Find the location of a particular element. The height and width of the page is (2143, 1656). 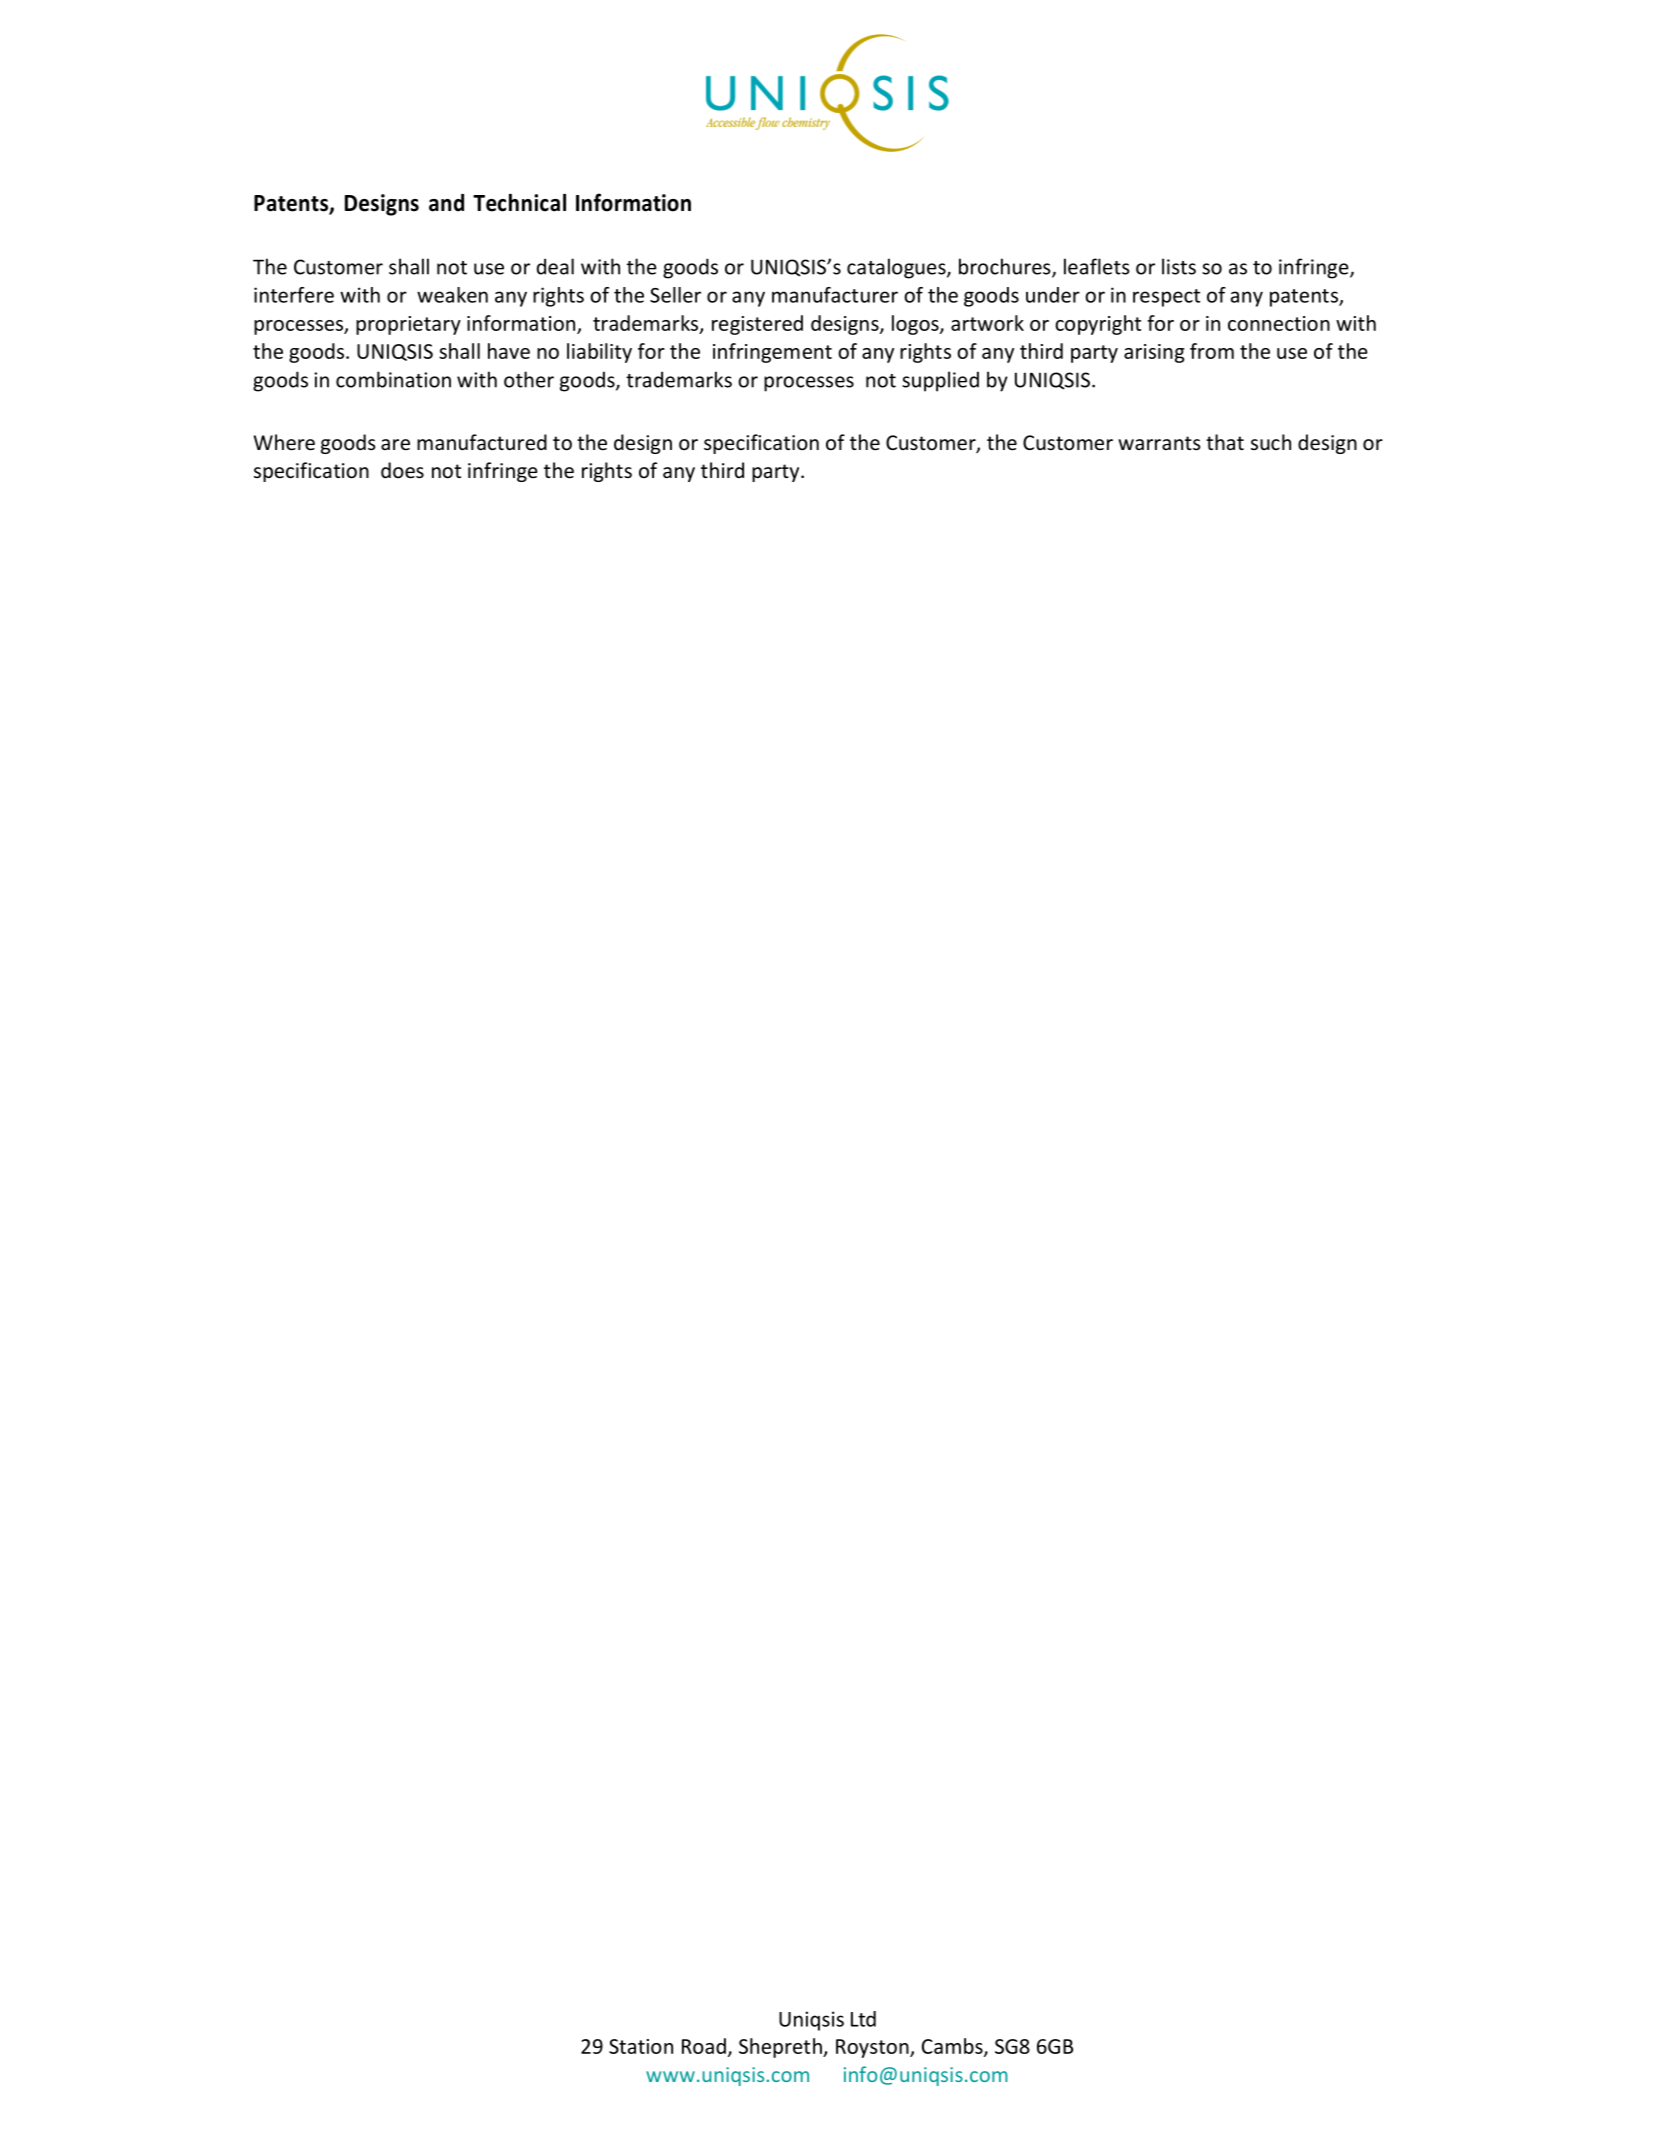

warrants is located at coordinates (1159, 443).
